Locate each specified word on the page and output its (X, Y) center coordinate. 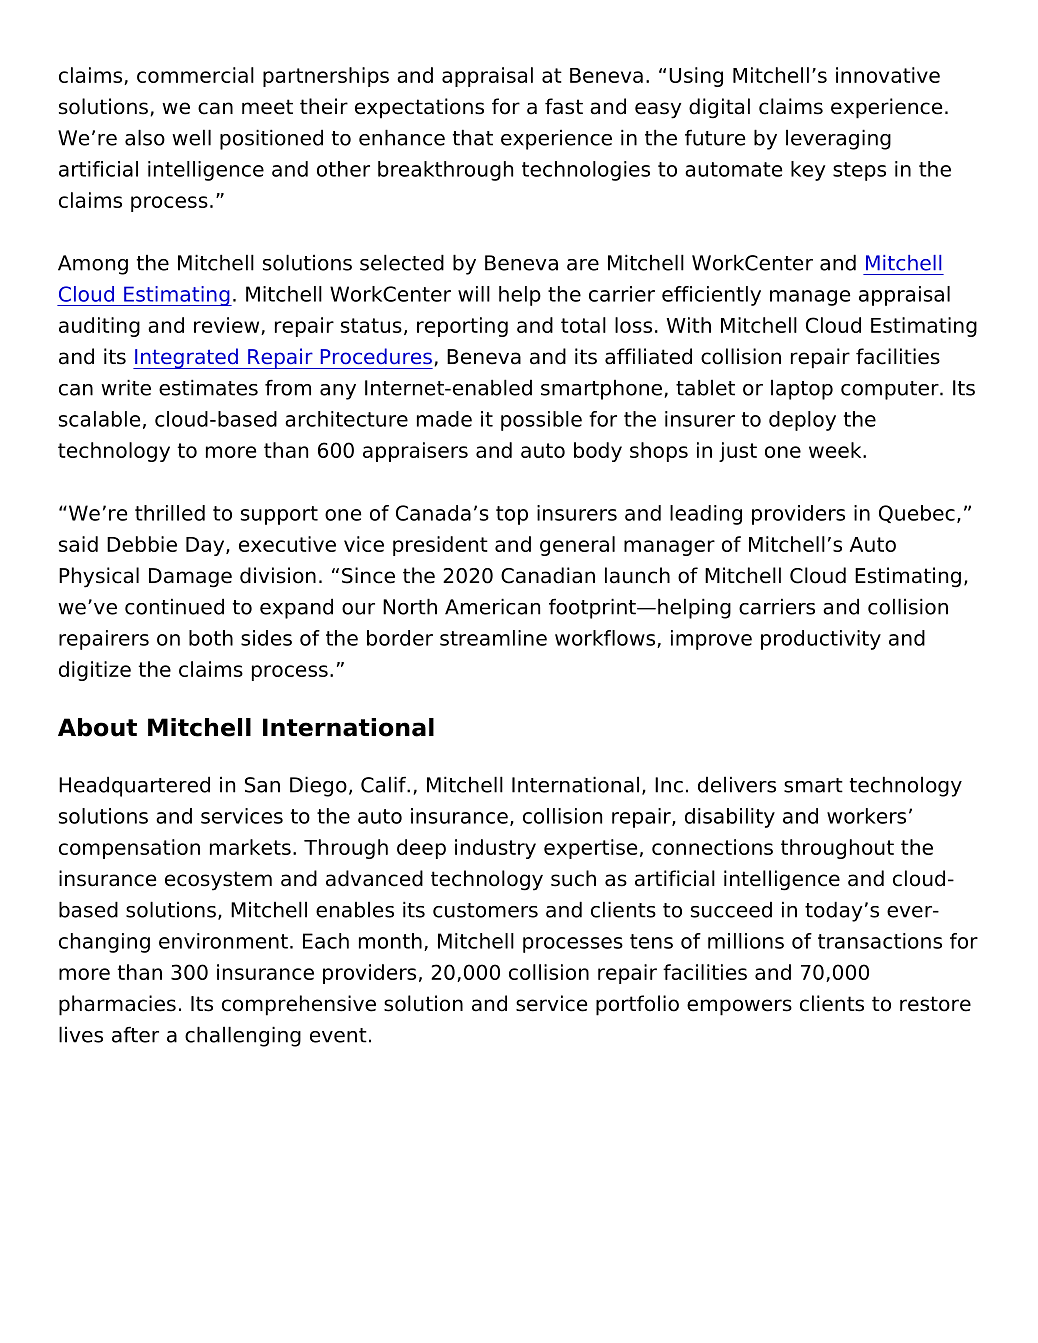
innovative (888, 75)
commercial (195, 75)
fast (564, 106)
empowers (739, 1007)
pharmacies (117, 1005)
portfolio (637, 1005)
